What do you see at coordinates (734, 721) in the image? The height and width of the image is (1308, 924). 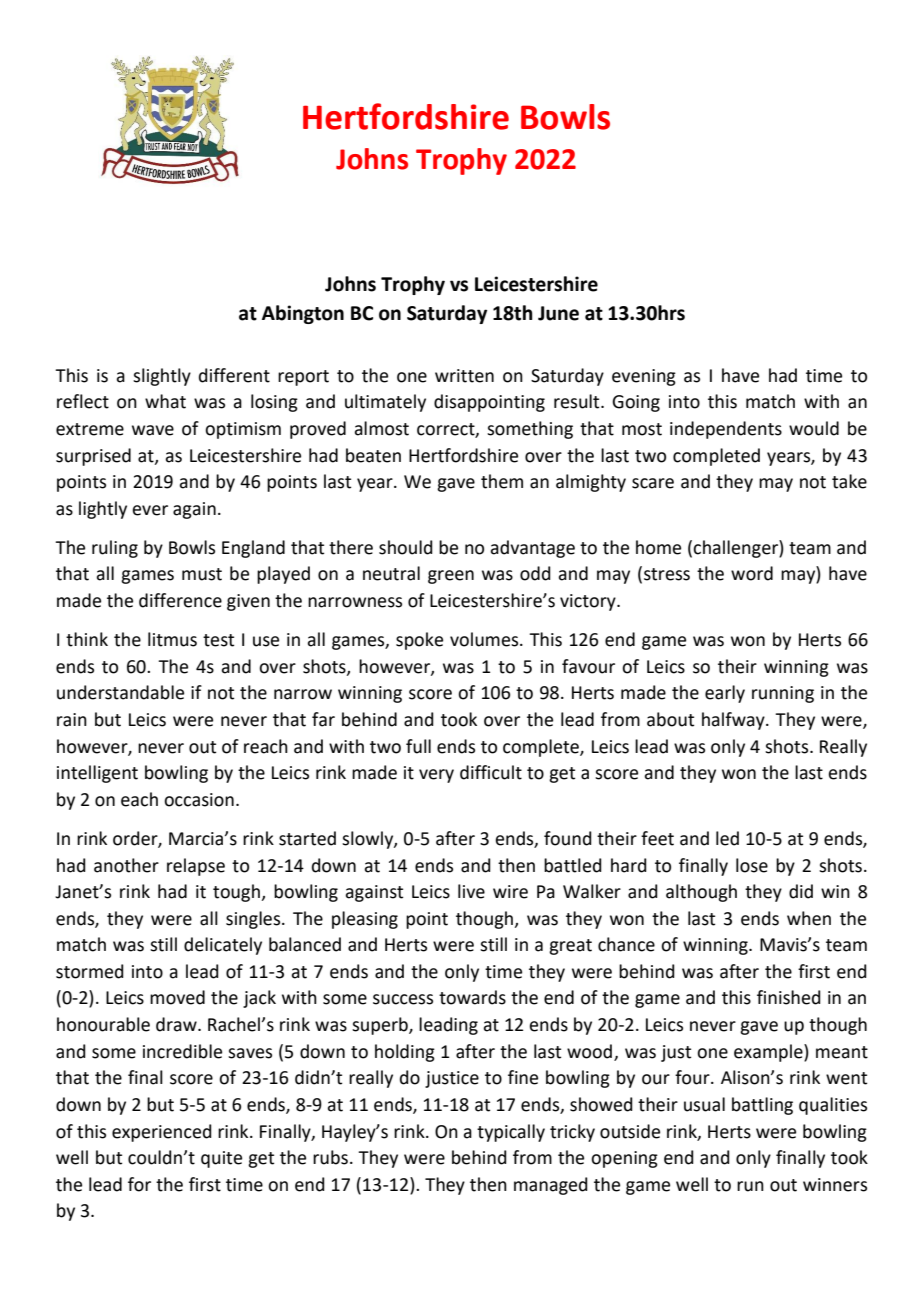 I see `halfway` at bounding box center [734, 721].
